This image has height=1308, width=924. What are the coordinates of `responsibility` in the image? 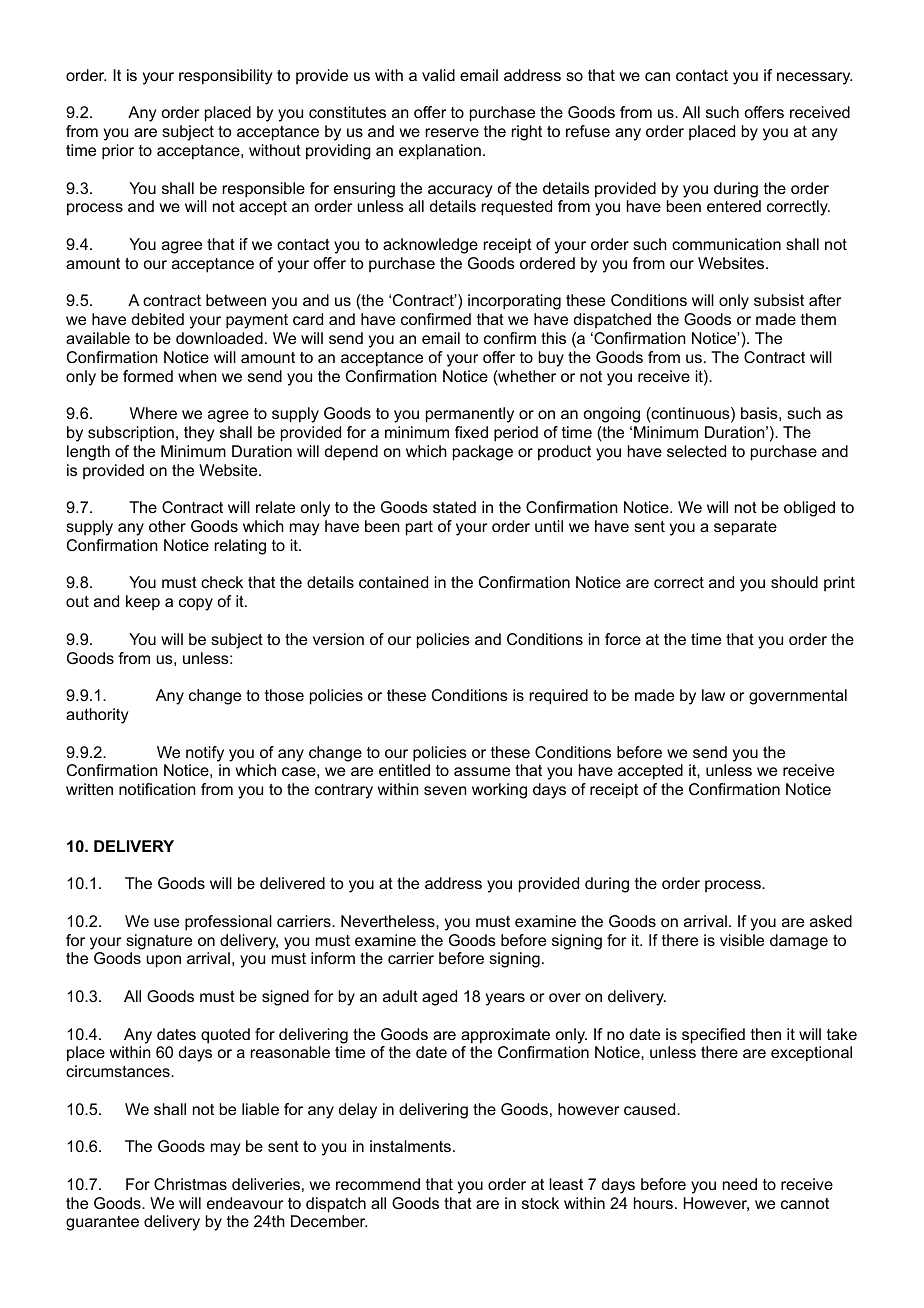 It's located at (226, 77).
